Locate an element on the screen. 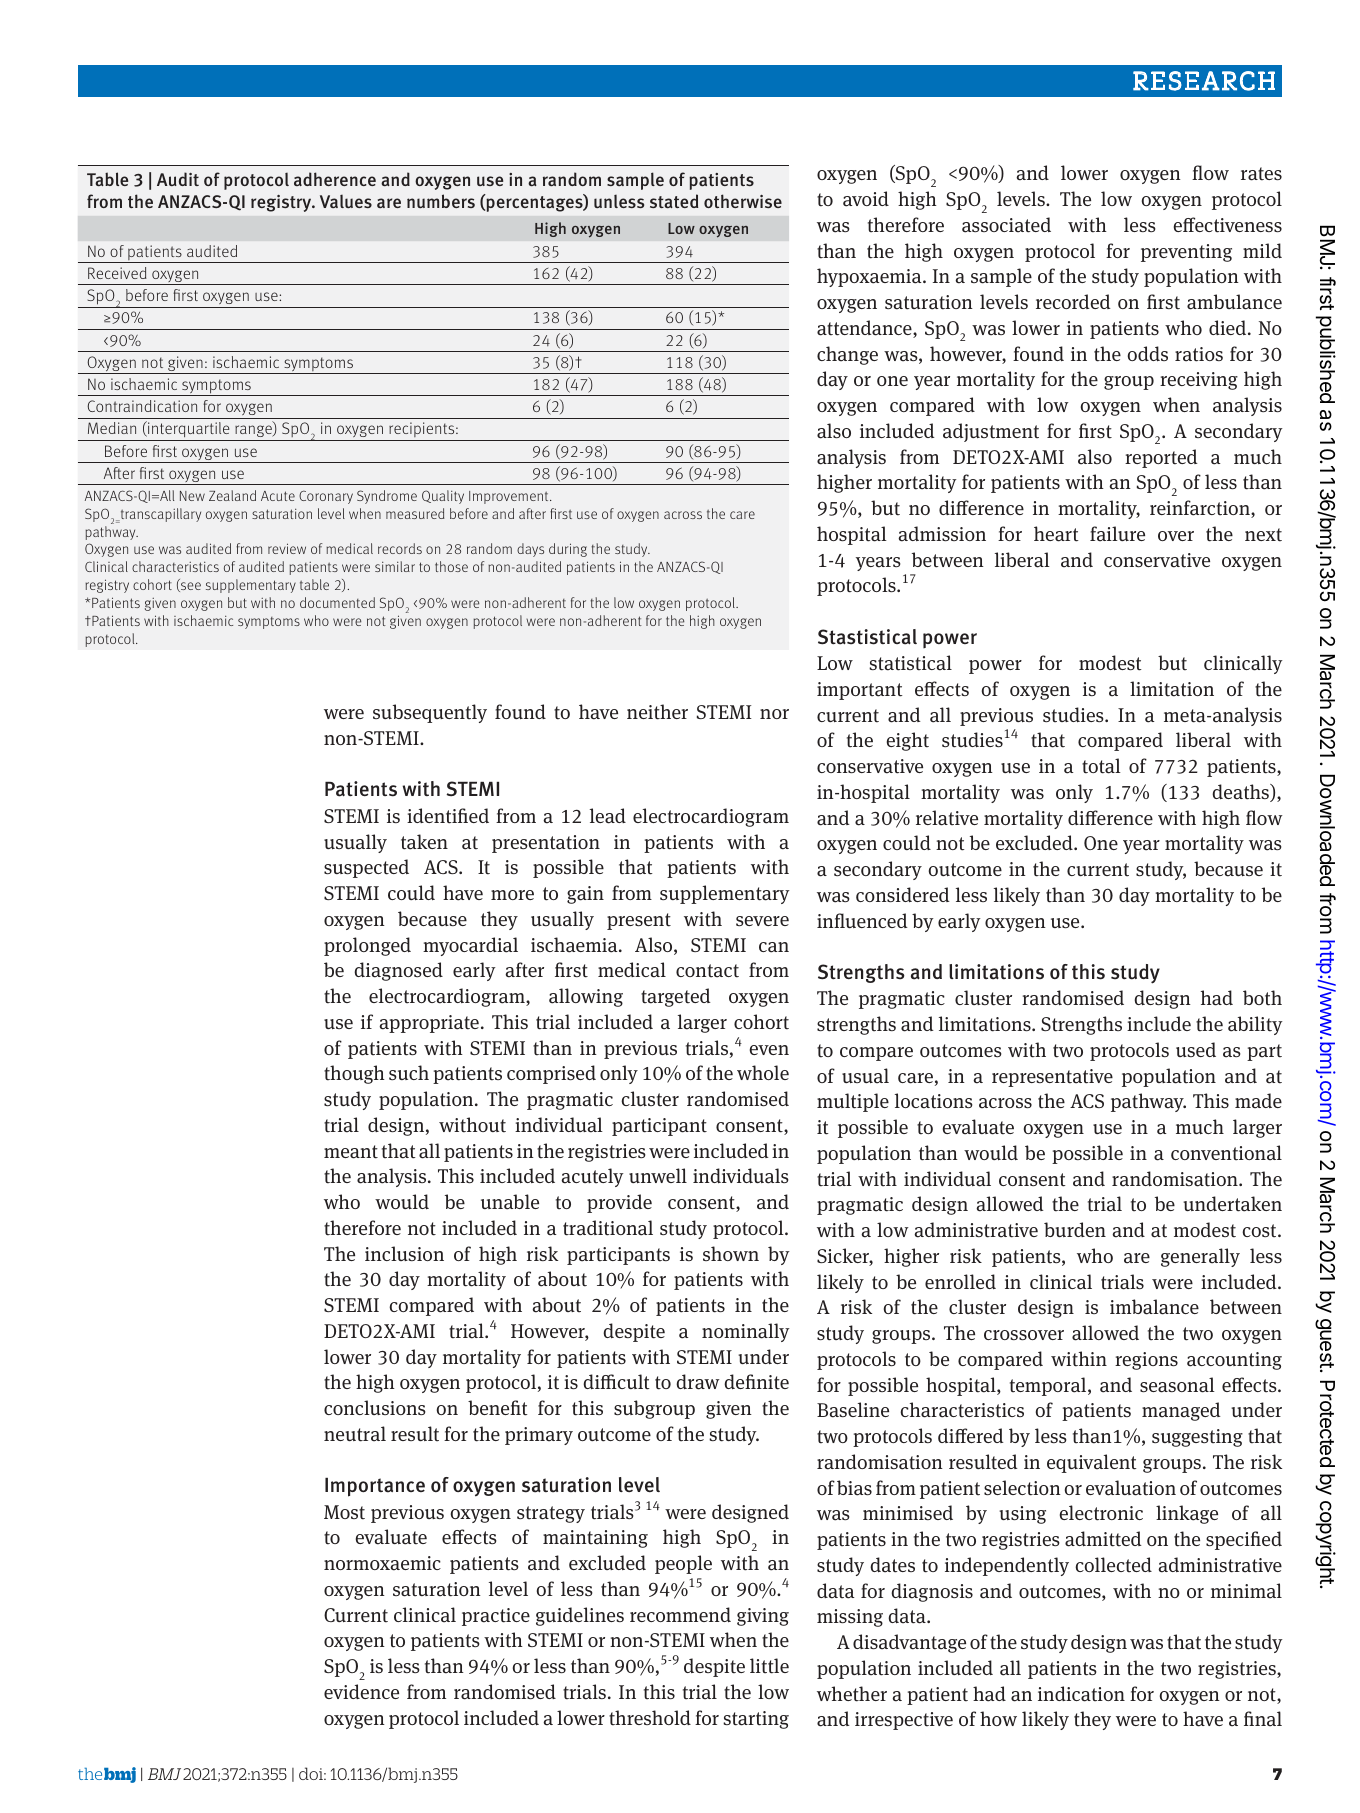 Image resolution: width=1360 pixels, height=1813 pixels. neither is located at coordinates (657, 712).
